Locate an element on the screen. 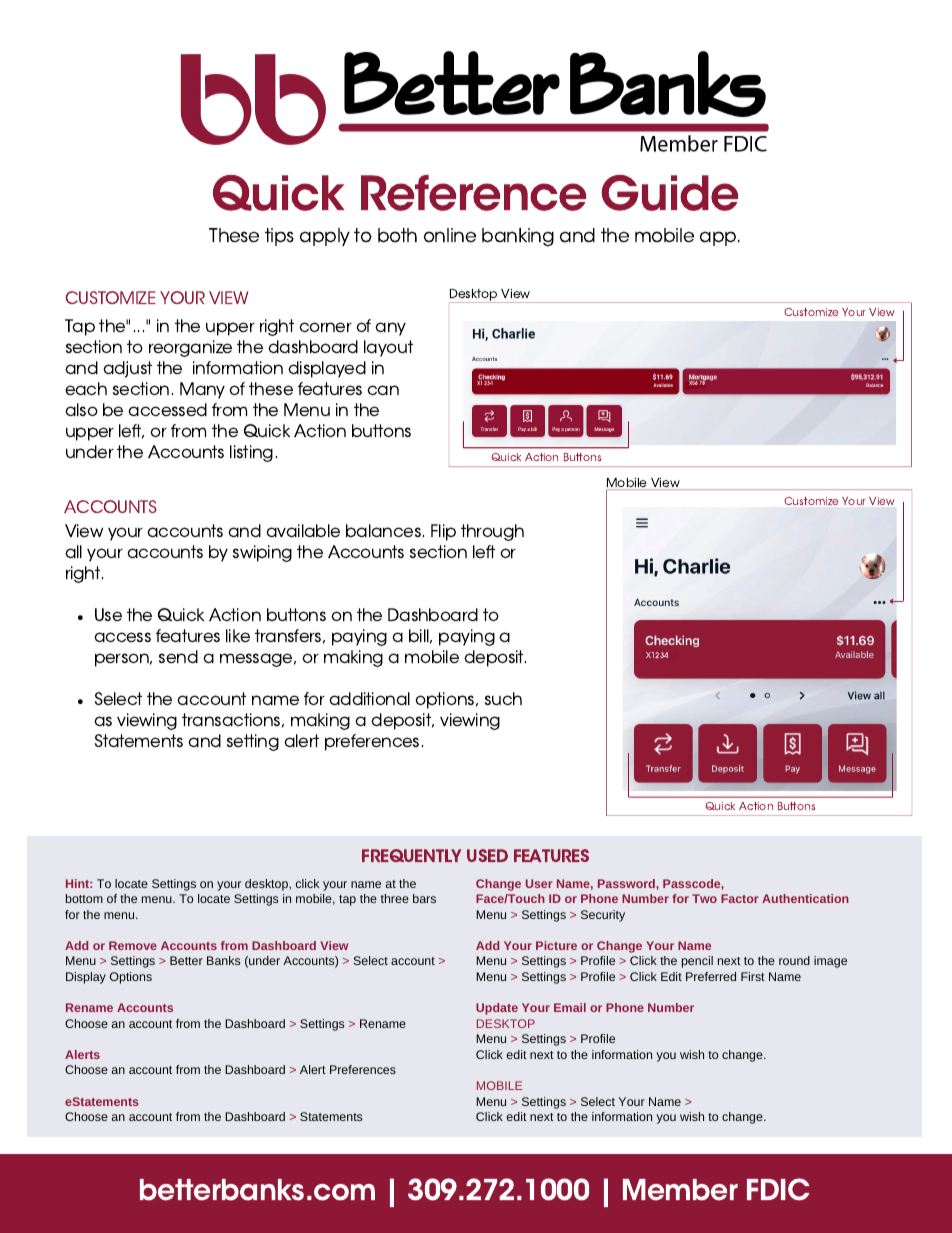  Remove is located at coordinates (133, 945).
